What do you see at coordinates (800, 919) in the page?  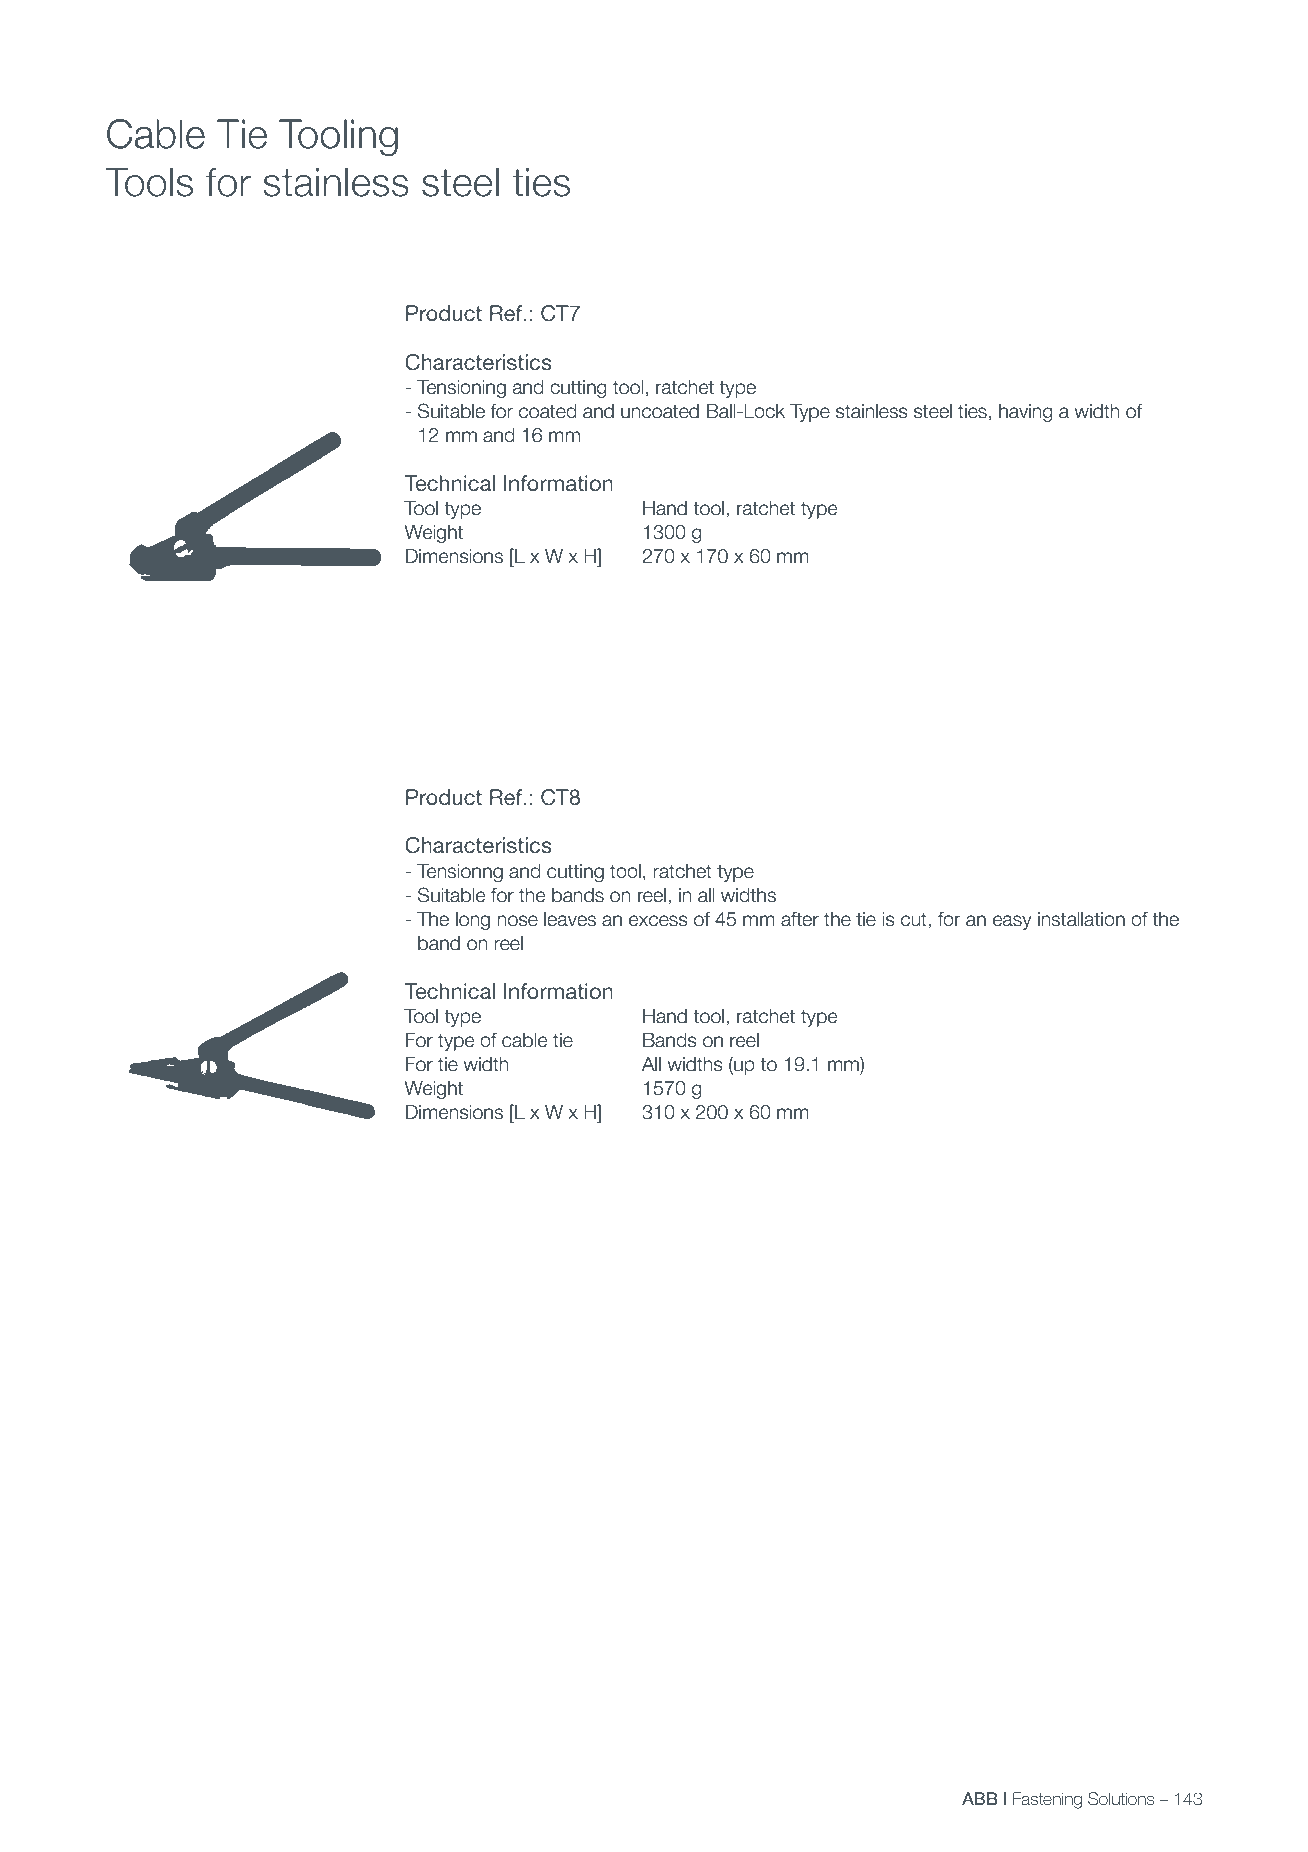 I see `after` at bounding box center [800, 919].
